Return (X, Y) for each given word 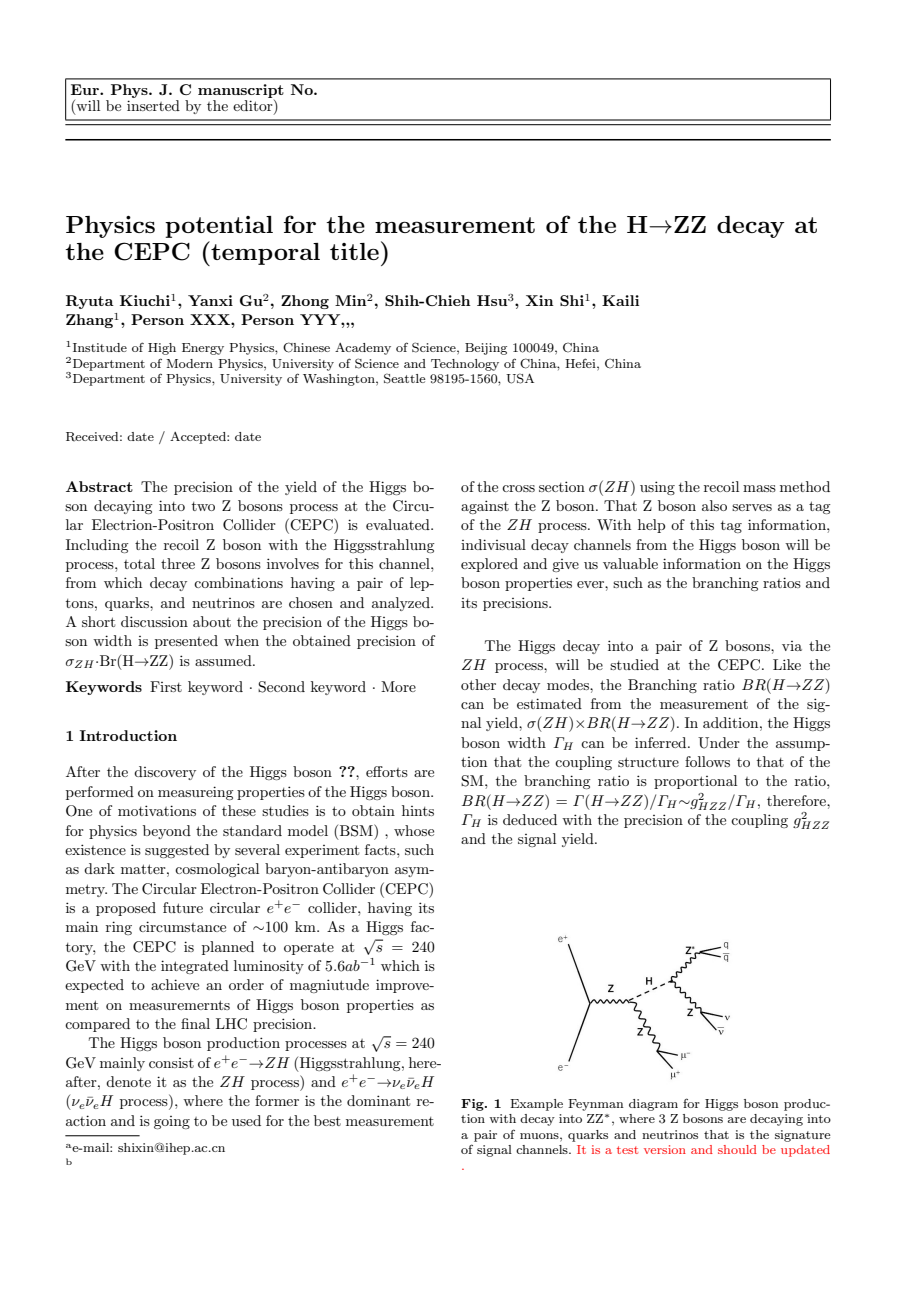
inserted (153, 105)
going (172, 1122)
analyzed (402, 604)
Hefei (581, 363)
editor (254, 107)
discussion (154, 621)
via (792, 646)
